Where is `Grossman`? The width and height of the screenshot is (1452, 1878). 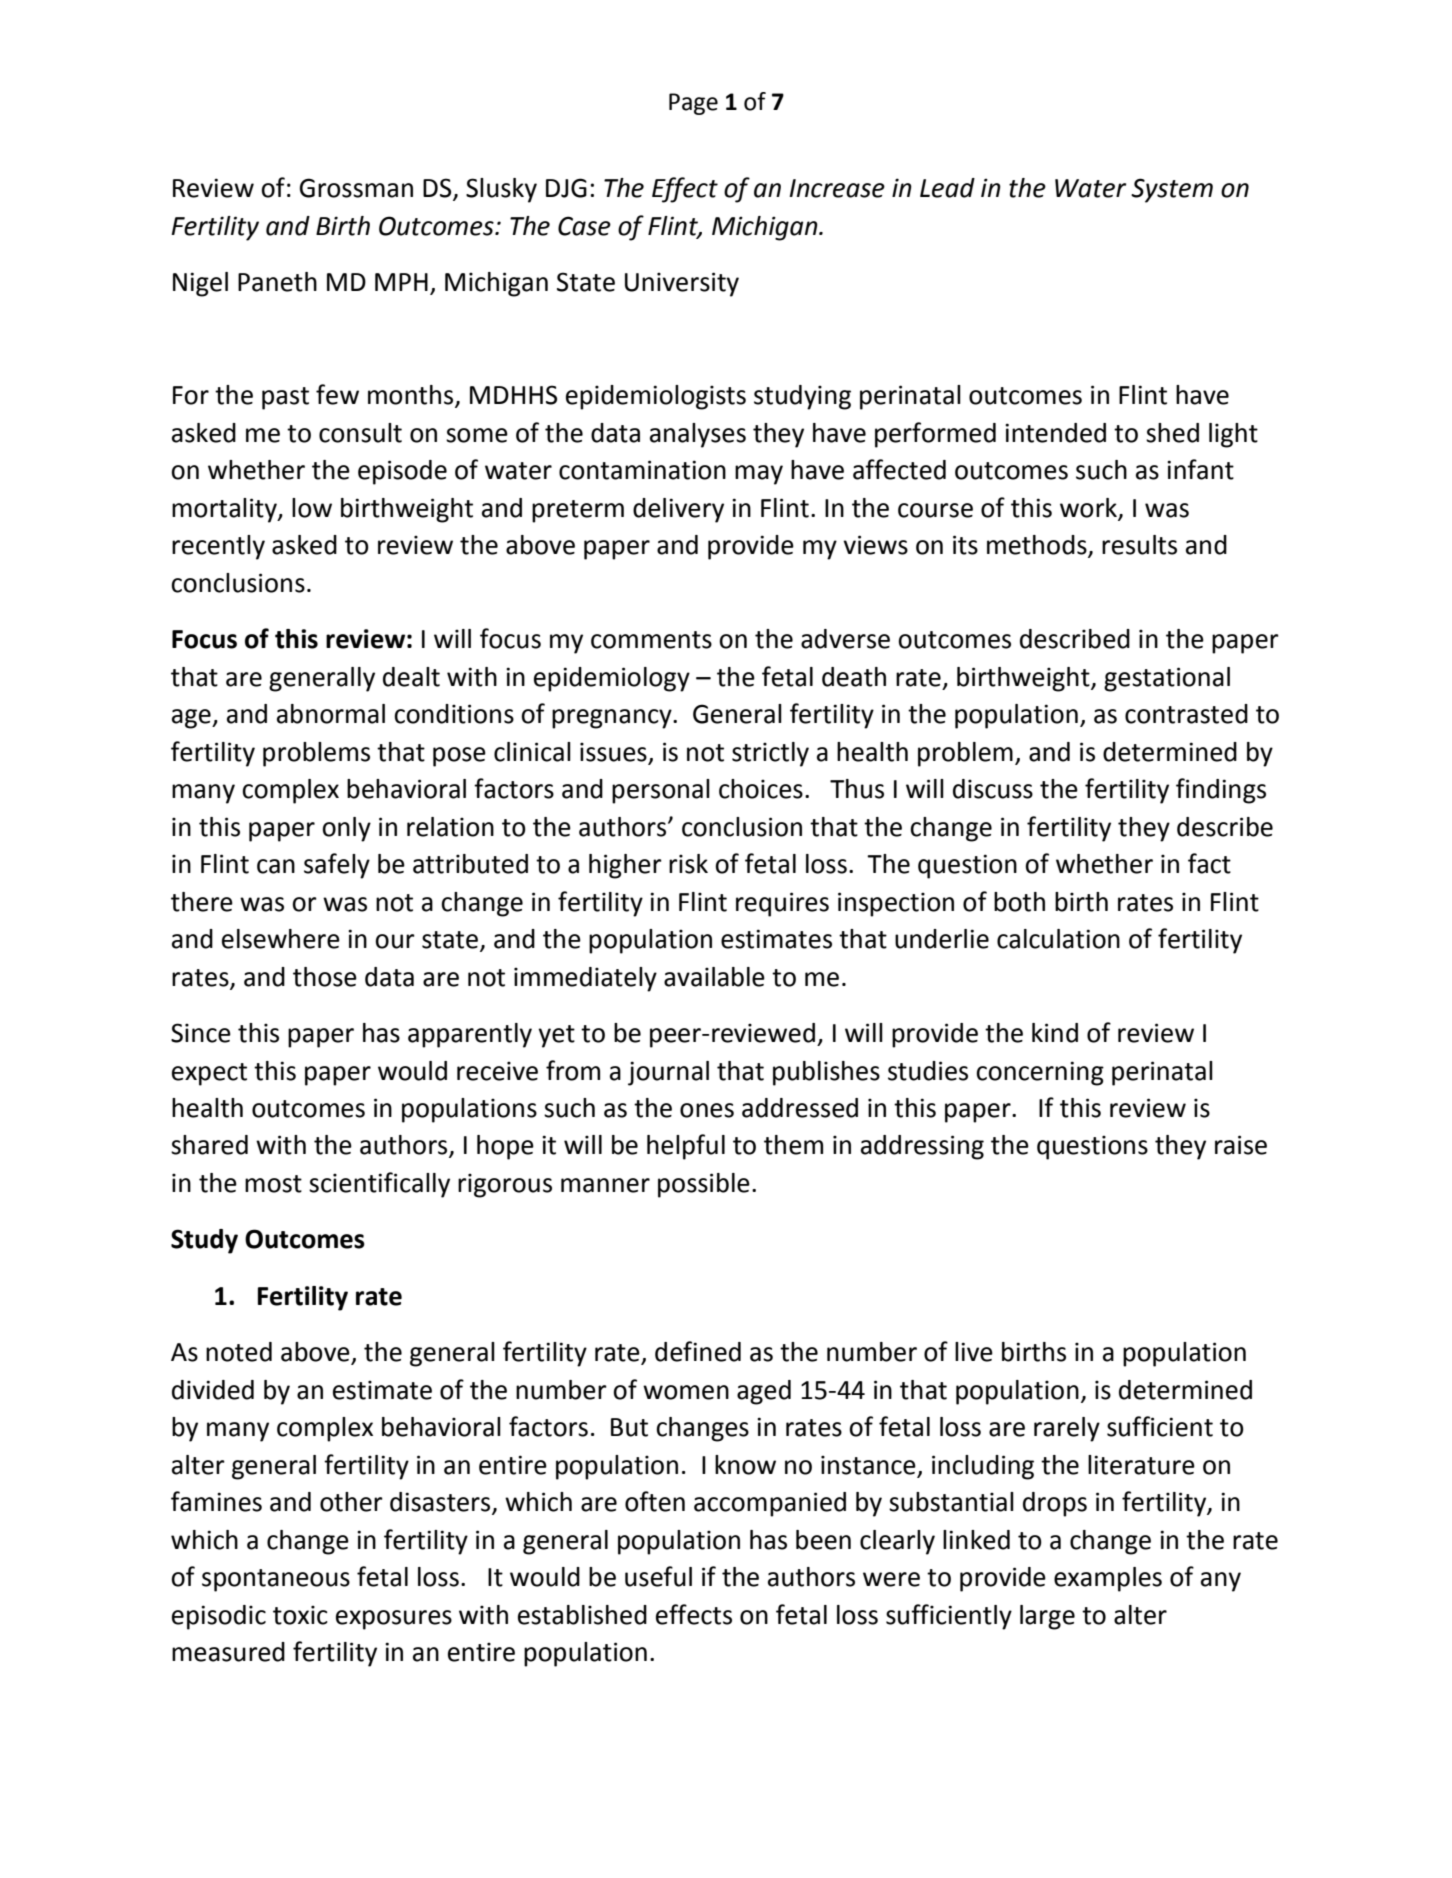
Grossman is located at coordinates (356, 188).
